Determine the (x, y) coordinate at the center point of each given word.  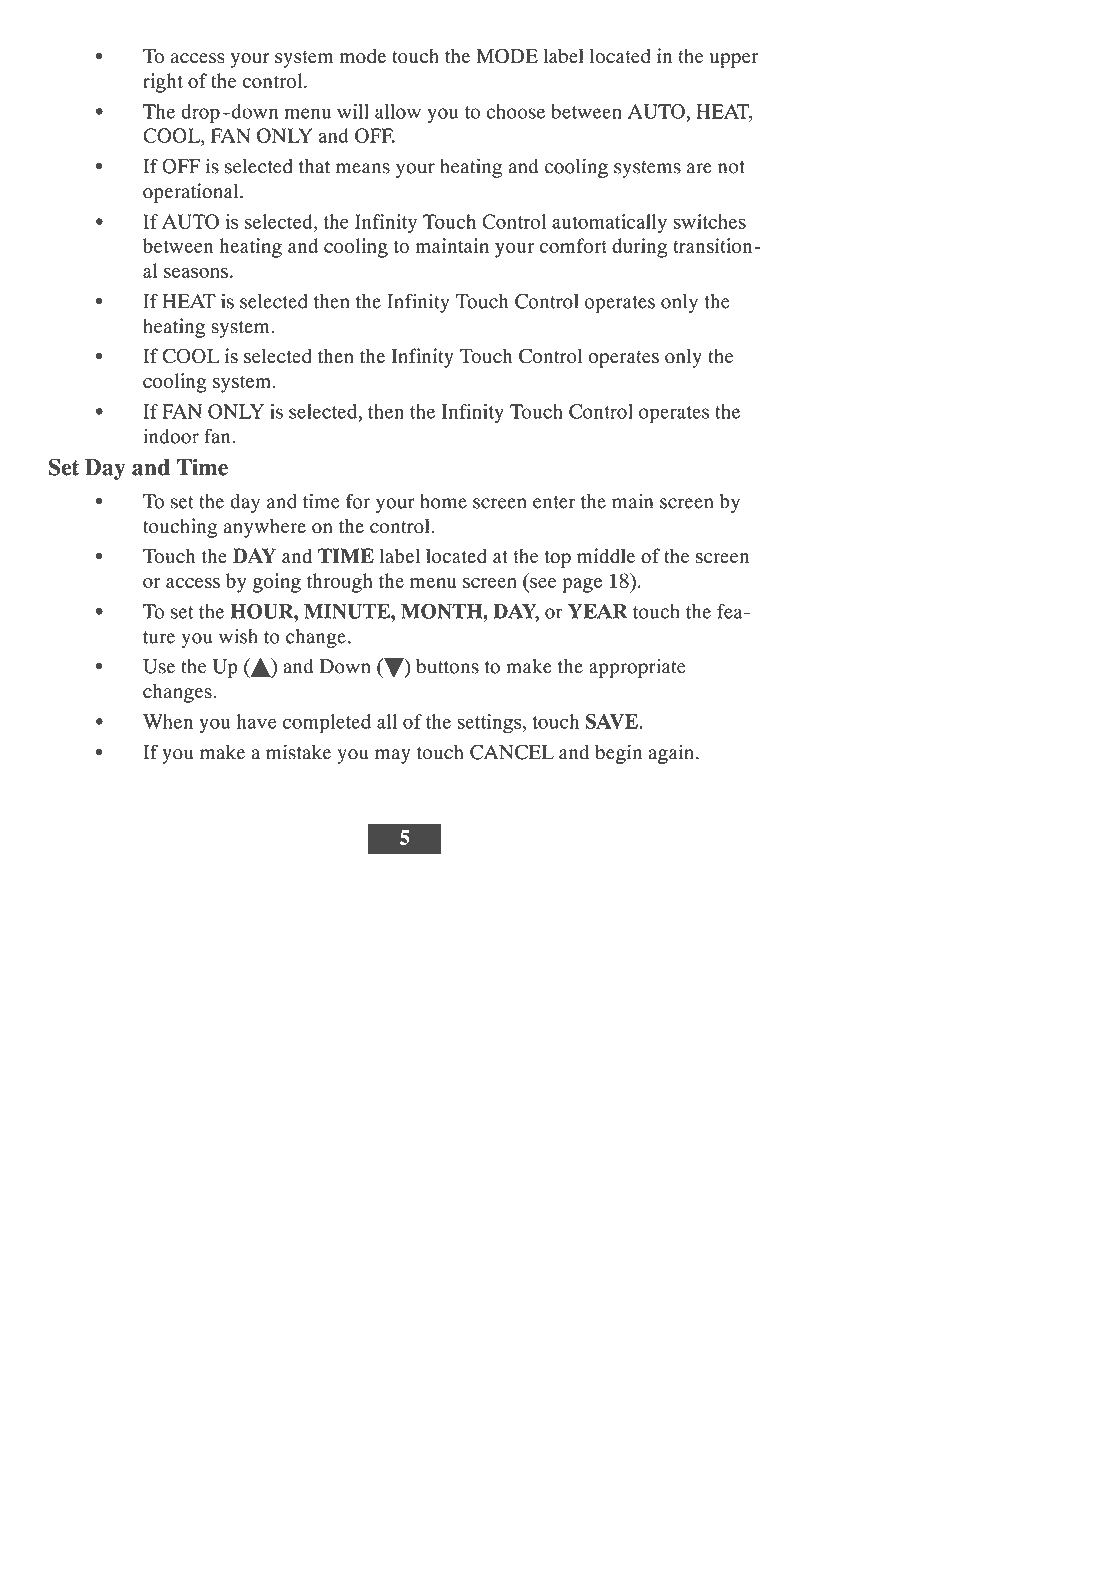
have (257, 721)
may (392, 756)
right (163, 83)
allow (398, 111)
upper (734, 60)
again (671, 754)
